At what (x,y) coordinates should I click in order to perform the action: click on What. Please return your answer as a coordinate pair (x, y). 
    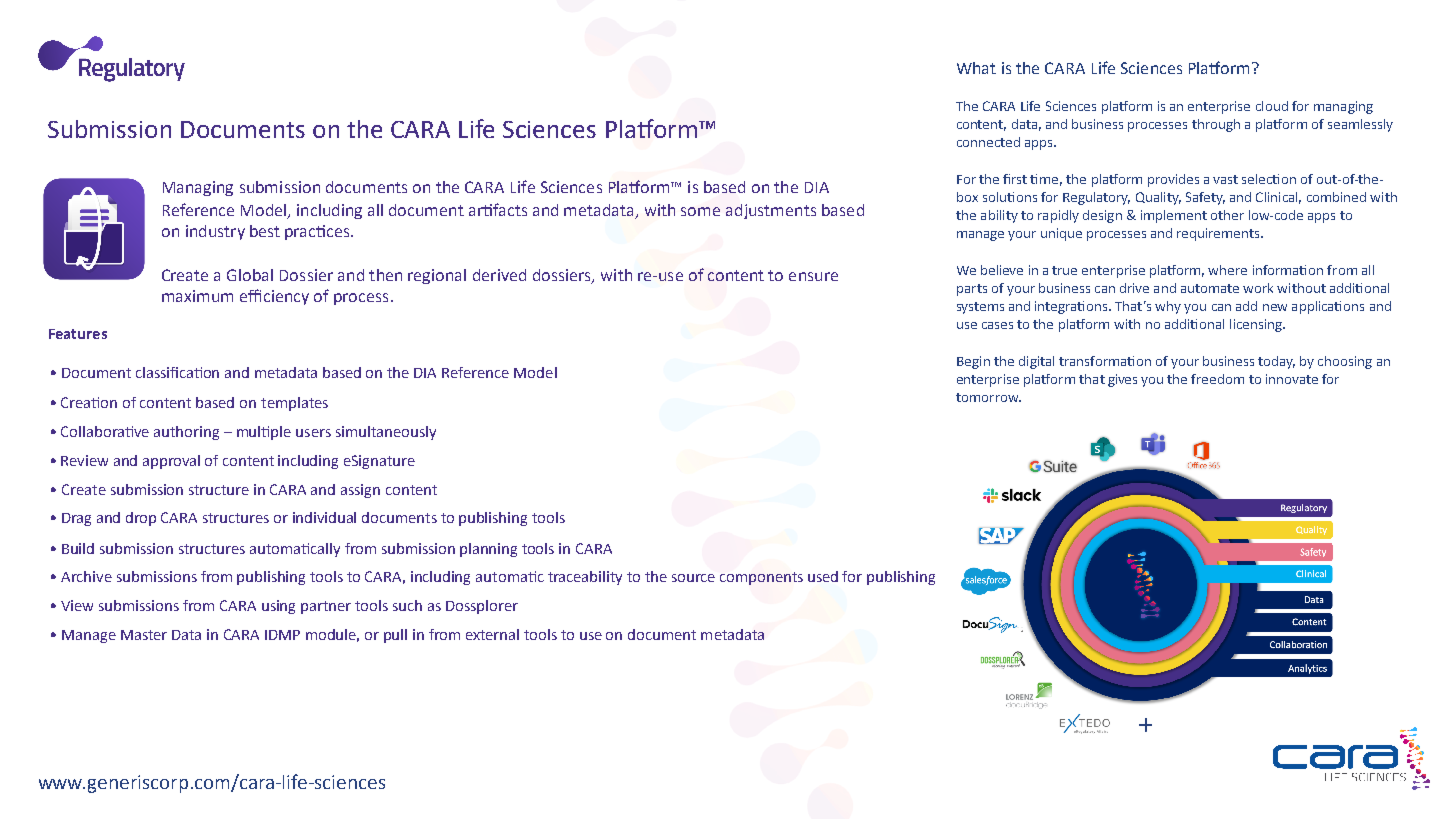
    Looking at the image, I should click on (976, 68).
